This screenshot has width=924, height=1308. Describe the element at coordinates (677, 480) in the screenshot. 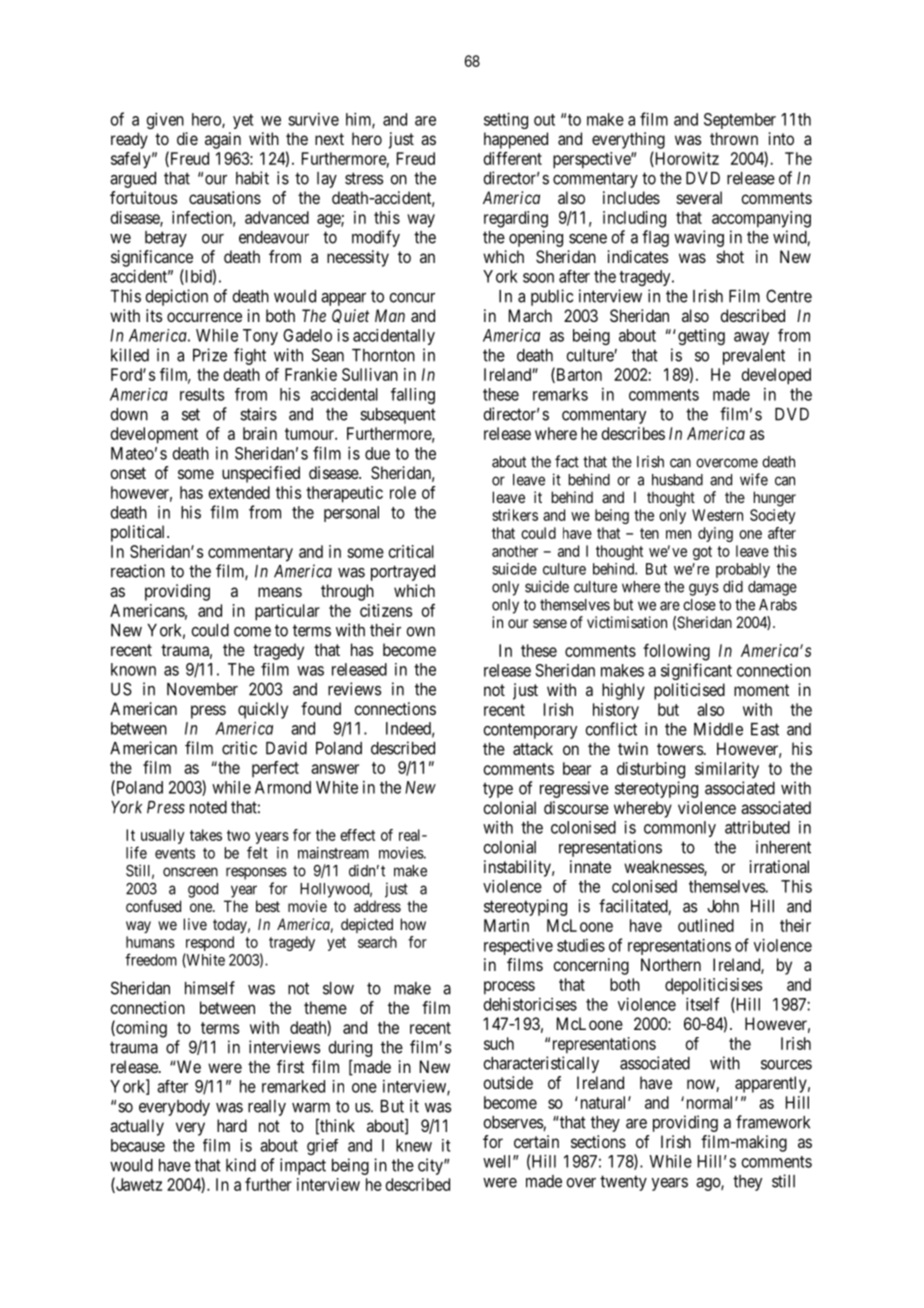

I see `husband` at that location.
